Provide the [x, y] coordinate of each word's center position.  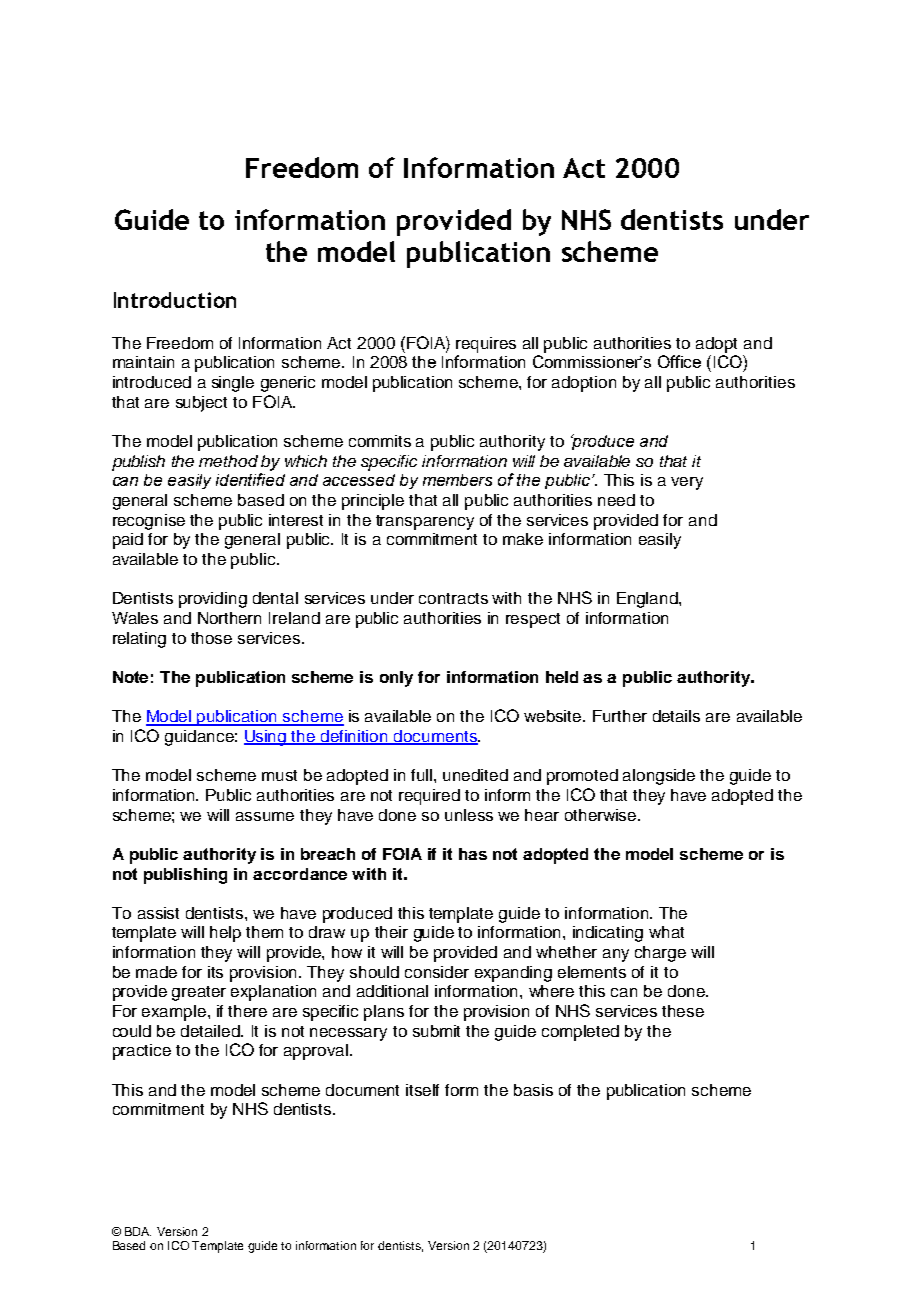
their [391, 932]
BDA [138, 1231]
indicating [608, 934]
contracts [453, 598]
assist [158, 913]
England [648, 600]
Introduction [175, 300]
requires [486, 345]
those [211, 638]
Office [679, 361]
